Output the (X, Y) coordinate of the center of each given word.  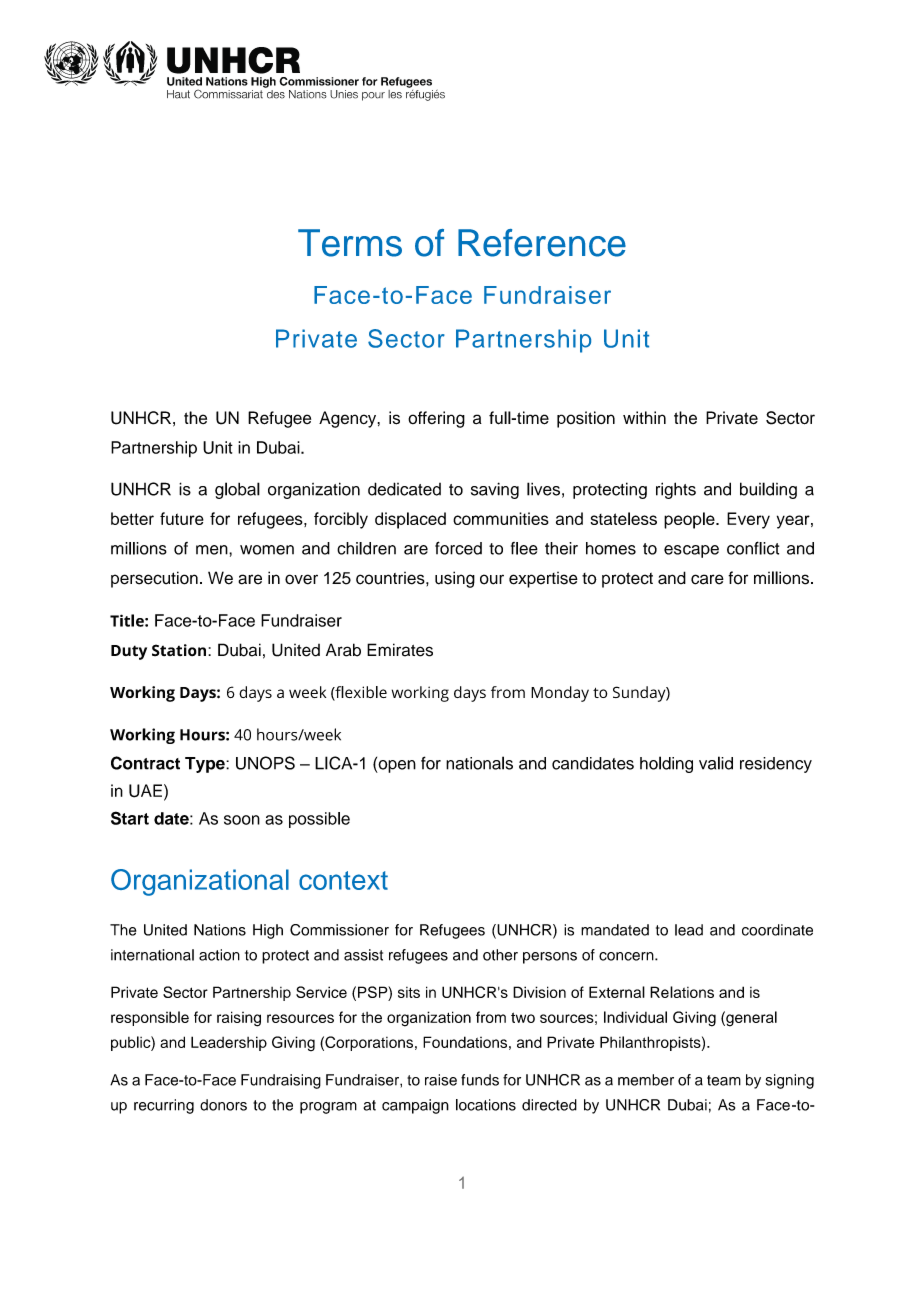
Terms (350, 243)
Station (179, 650)
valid (716, 763)
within (644, 417)
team (724, 1080)
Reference (542, 243)
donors (223, 1105)
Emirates (400, 650)
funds (480, 1080)
